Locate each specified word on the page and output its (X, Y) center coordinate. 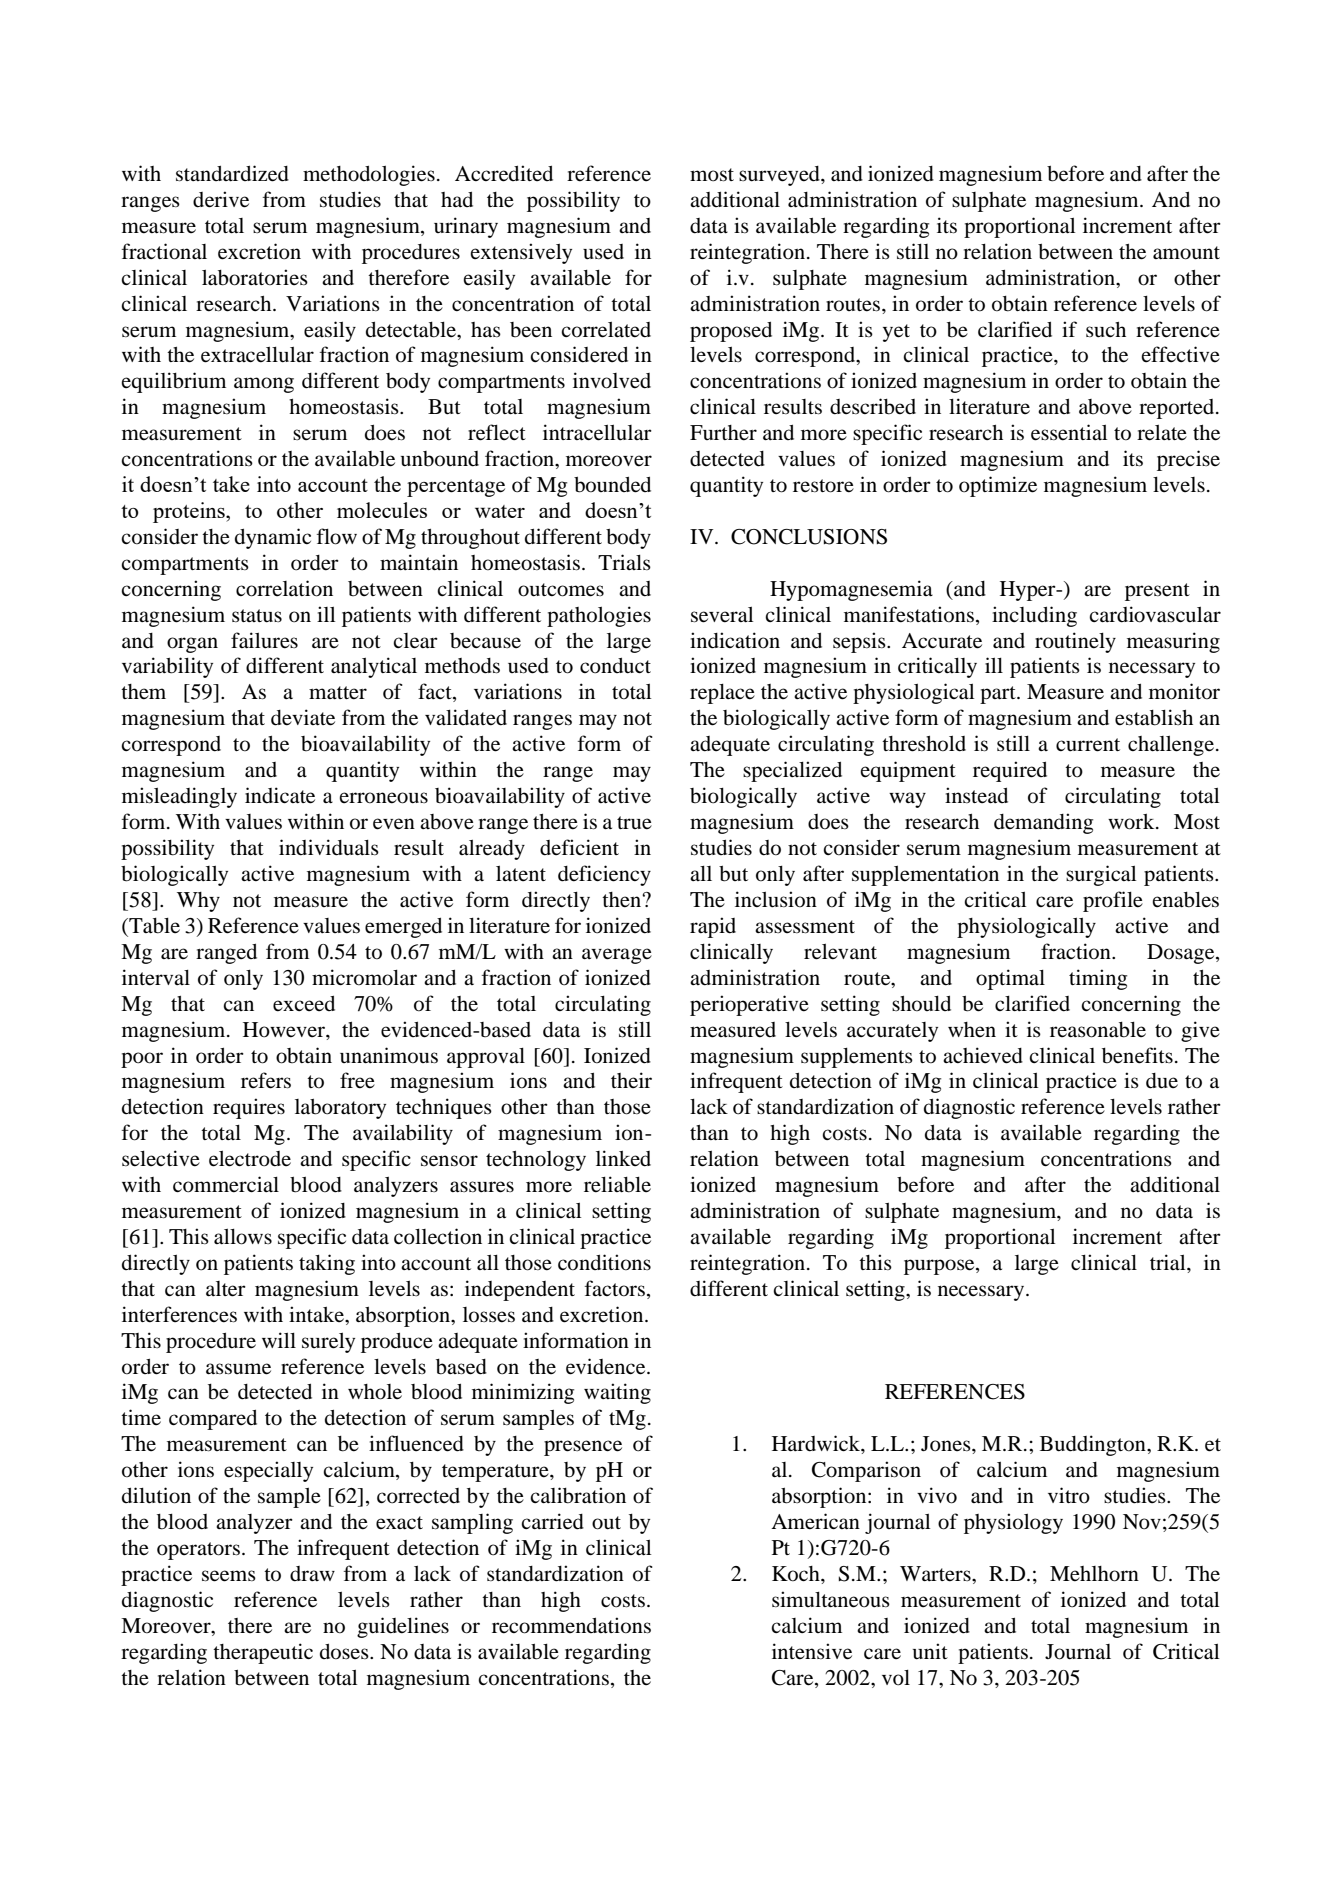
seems (229, 1576)
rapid (713, 927)
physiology (1013, 1523)
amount (1186, 253)
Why (198, 902)
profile (1113, 901)
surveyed (780, 176)
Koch (797, 1574)
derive (221, 199)
